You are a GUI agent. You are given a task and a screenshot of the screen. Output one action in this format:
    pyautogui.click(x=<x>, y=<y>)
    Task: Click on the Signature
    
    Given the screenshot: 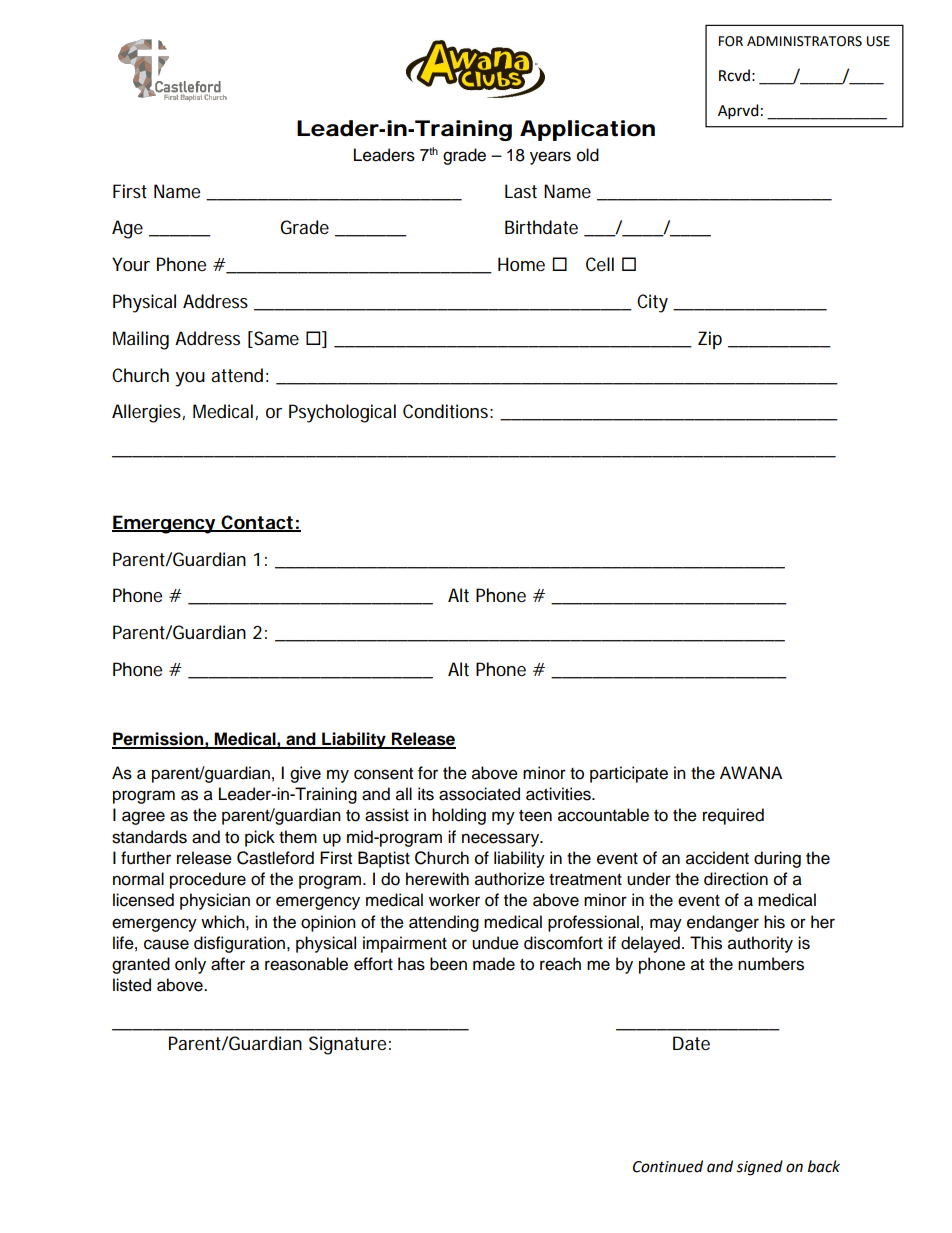 What is the action you would take?
    pyautogui.click(x=347, y=1045)
